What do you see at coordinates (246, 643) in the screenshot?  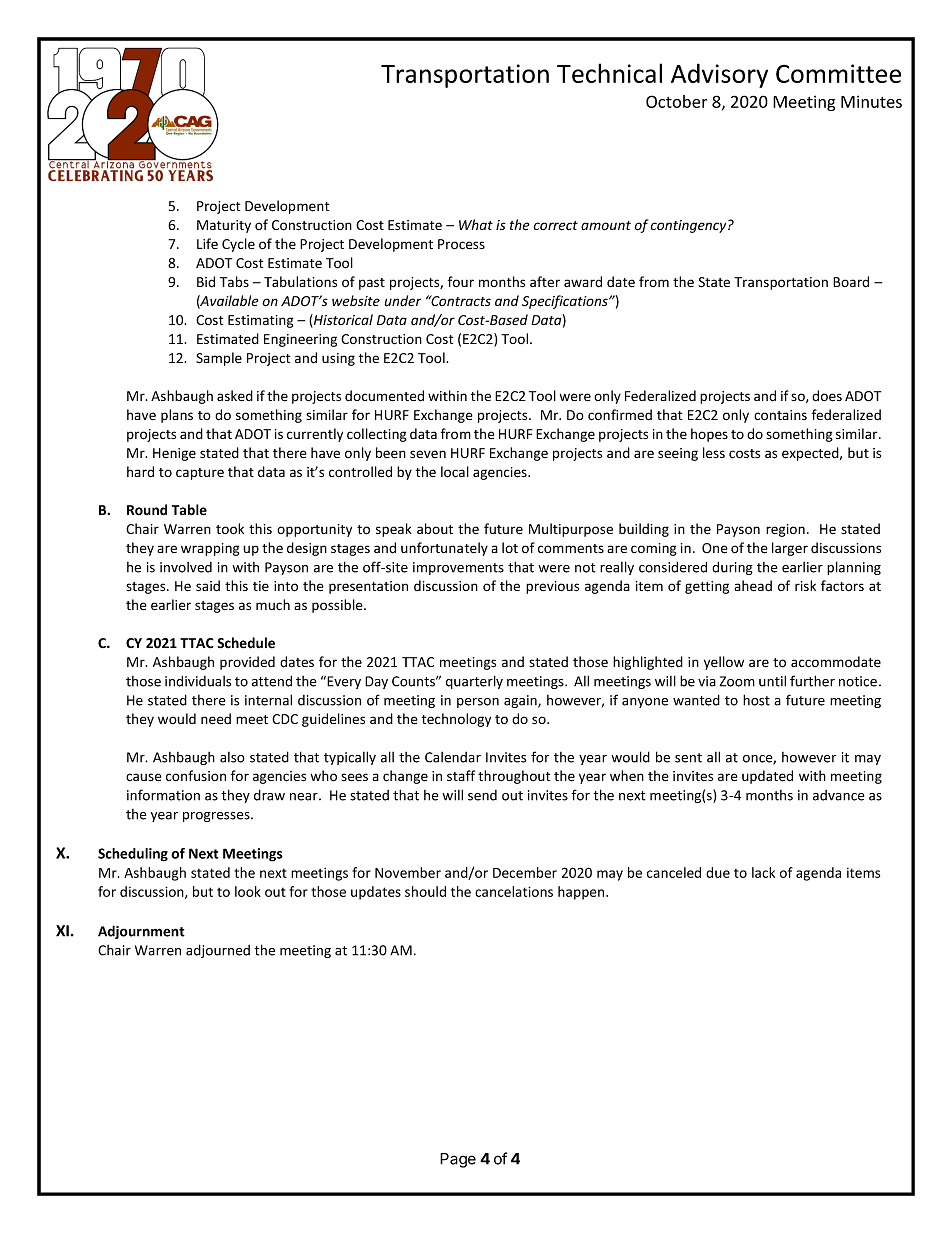 I see `Schedule` at bounding box center [246, 643].
